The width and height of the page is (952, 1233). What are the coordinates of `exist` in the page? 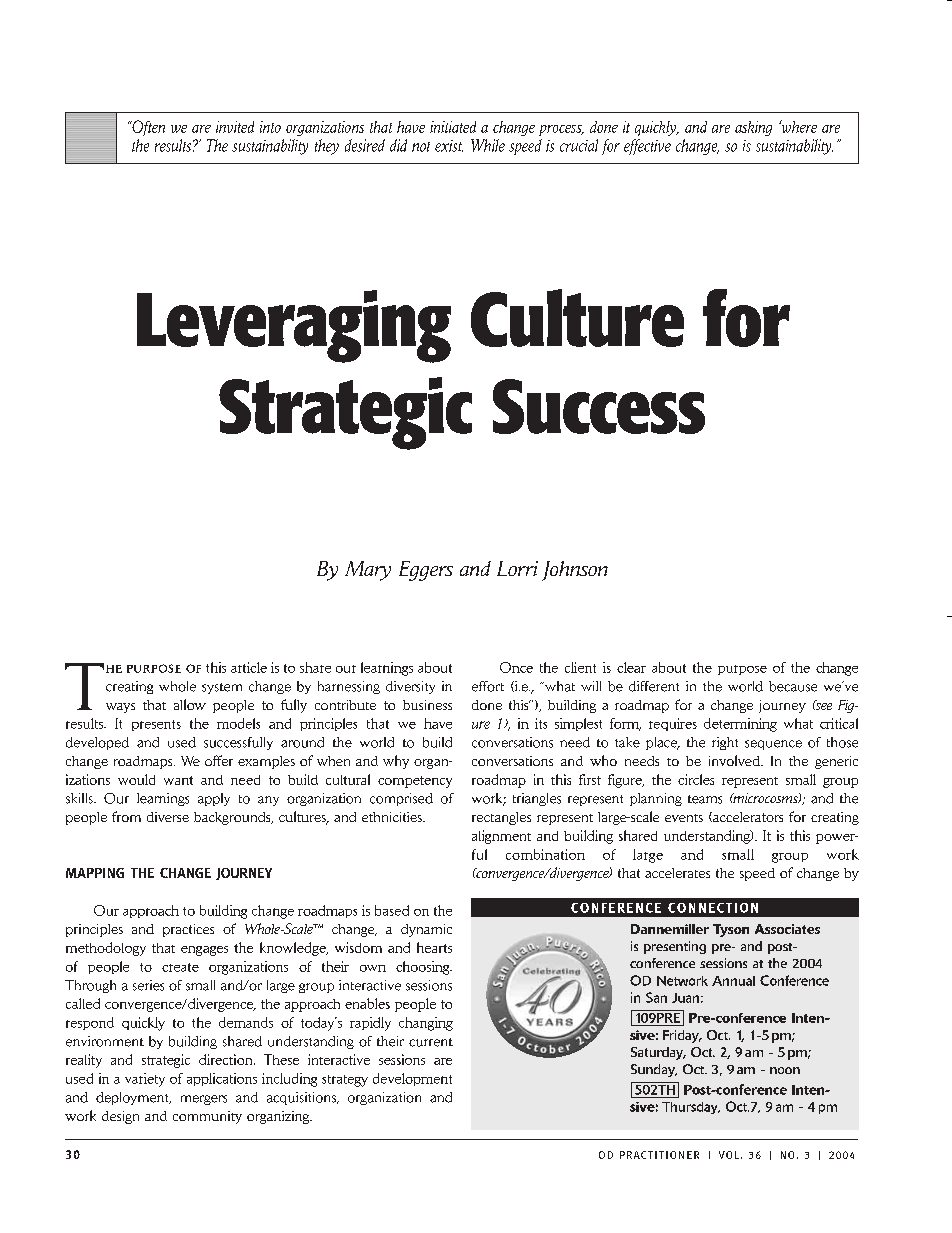 It's located at (449, 146).
